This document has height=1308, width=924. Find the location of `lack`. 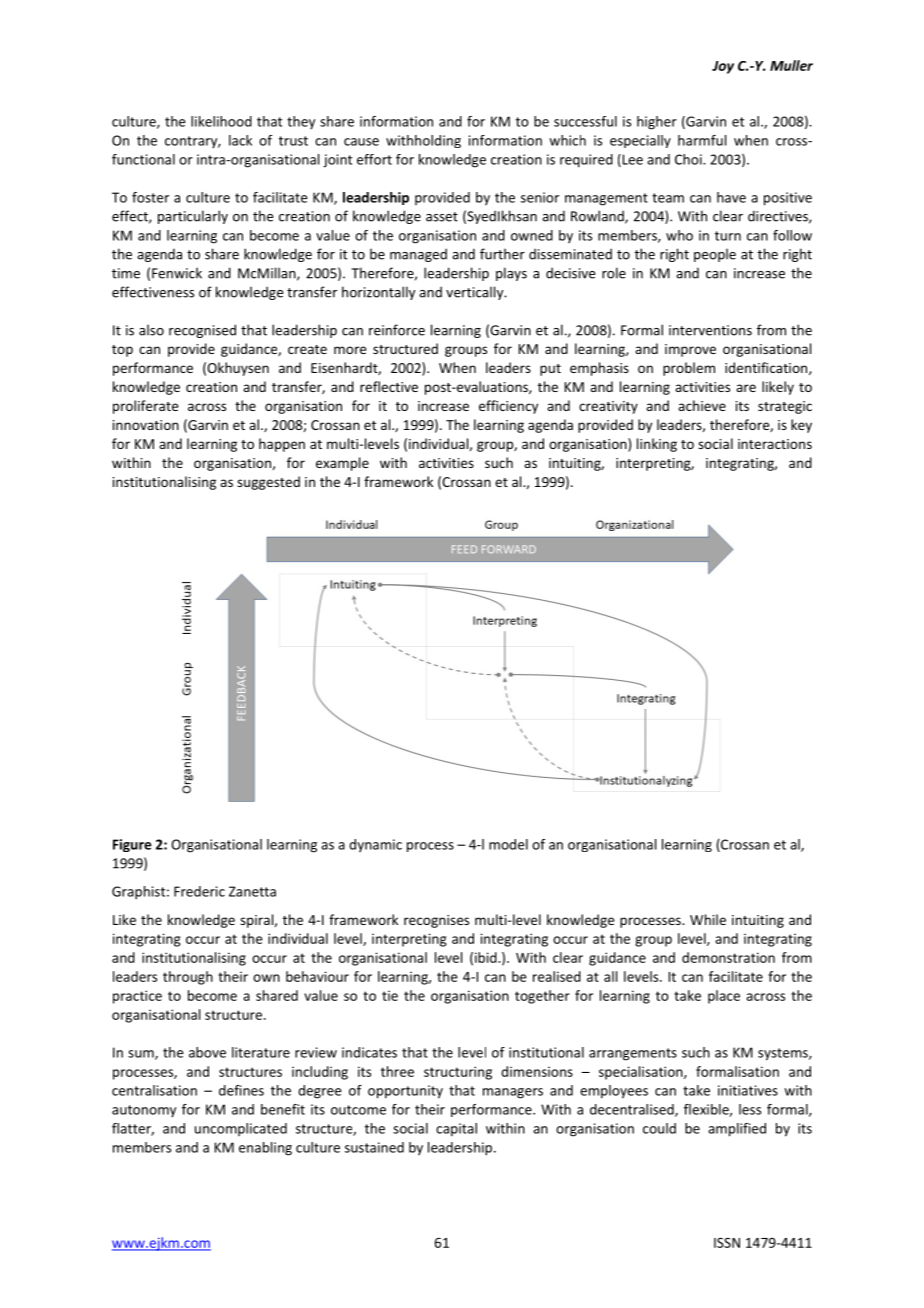

lack is located at coordinates (240, 140).
